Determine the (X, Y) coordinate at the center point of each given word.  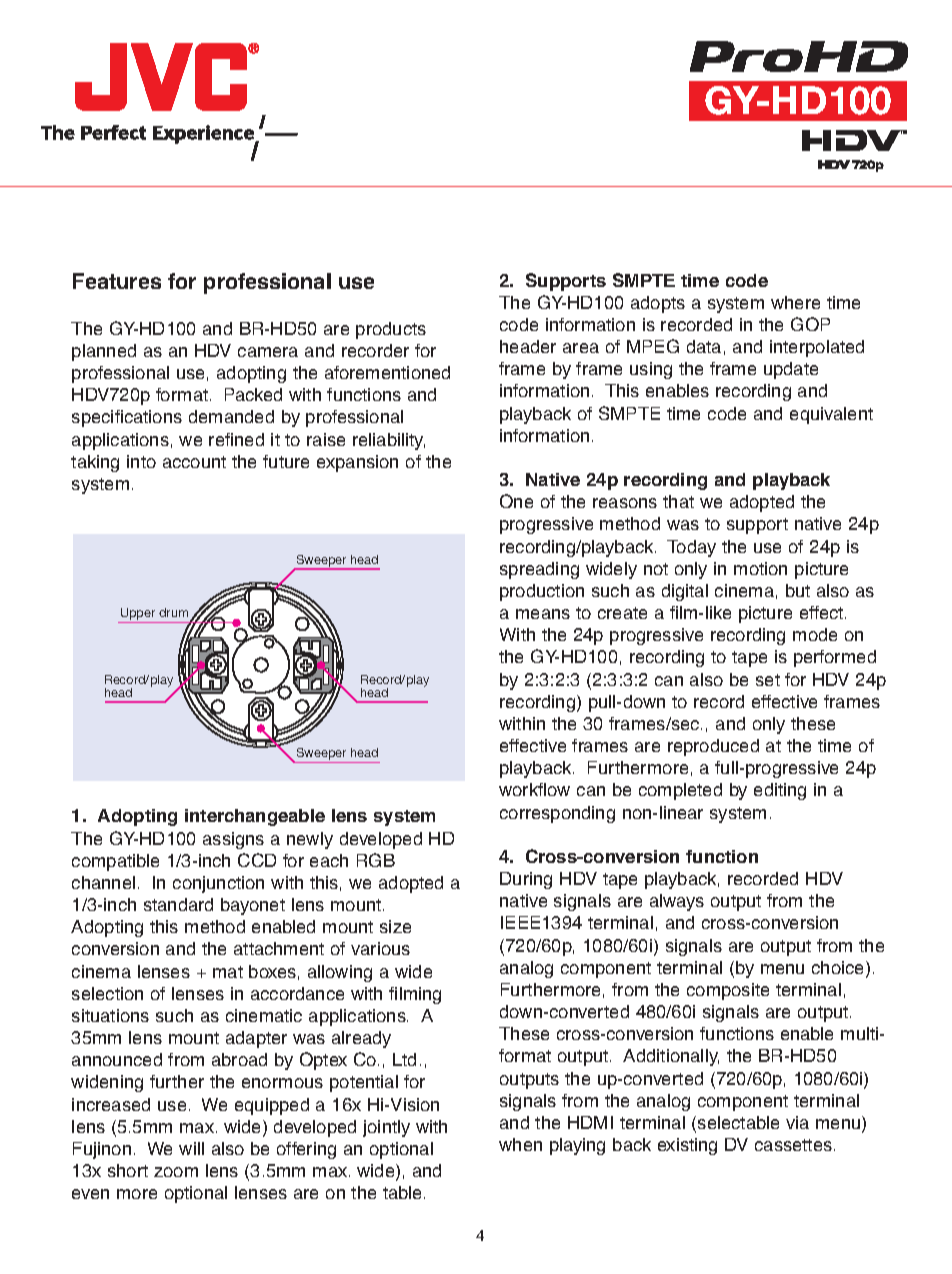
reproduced (713, 747)
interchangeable (255, 817)
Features (117, 281)
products (391, 330)
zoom (176, 1172)
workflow (534, 789)
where (795, 302)
